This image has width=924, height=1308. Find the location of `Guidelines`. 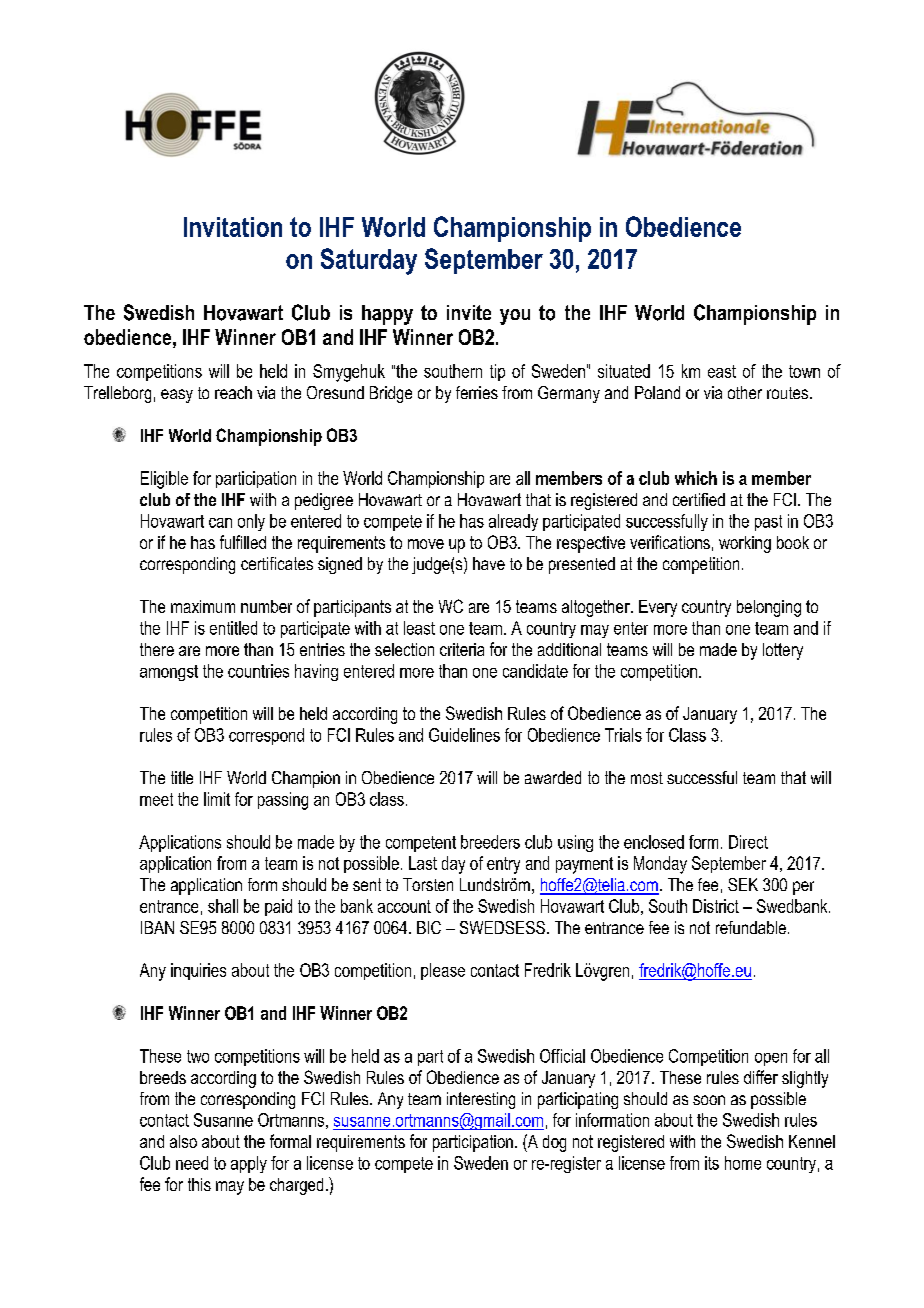

Guidelines is located at coordinates (464, 735).
